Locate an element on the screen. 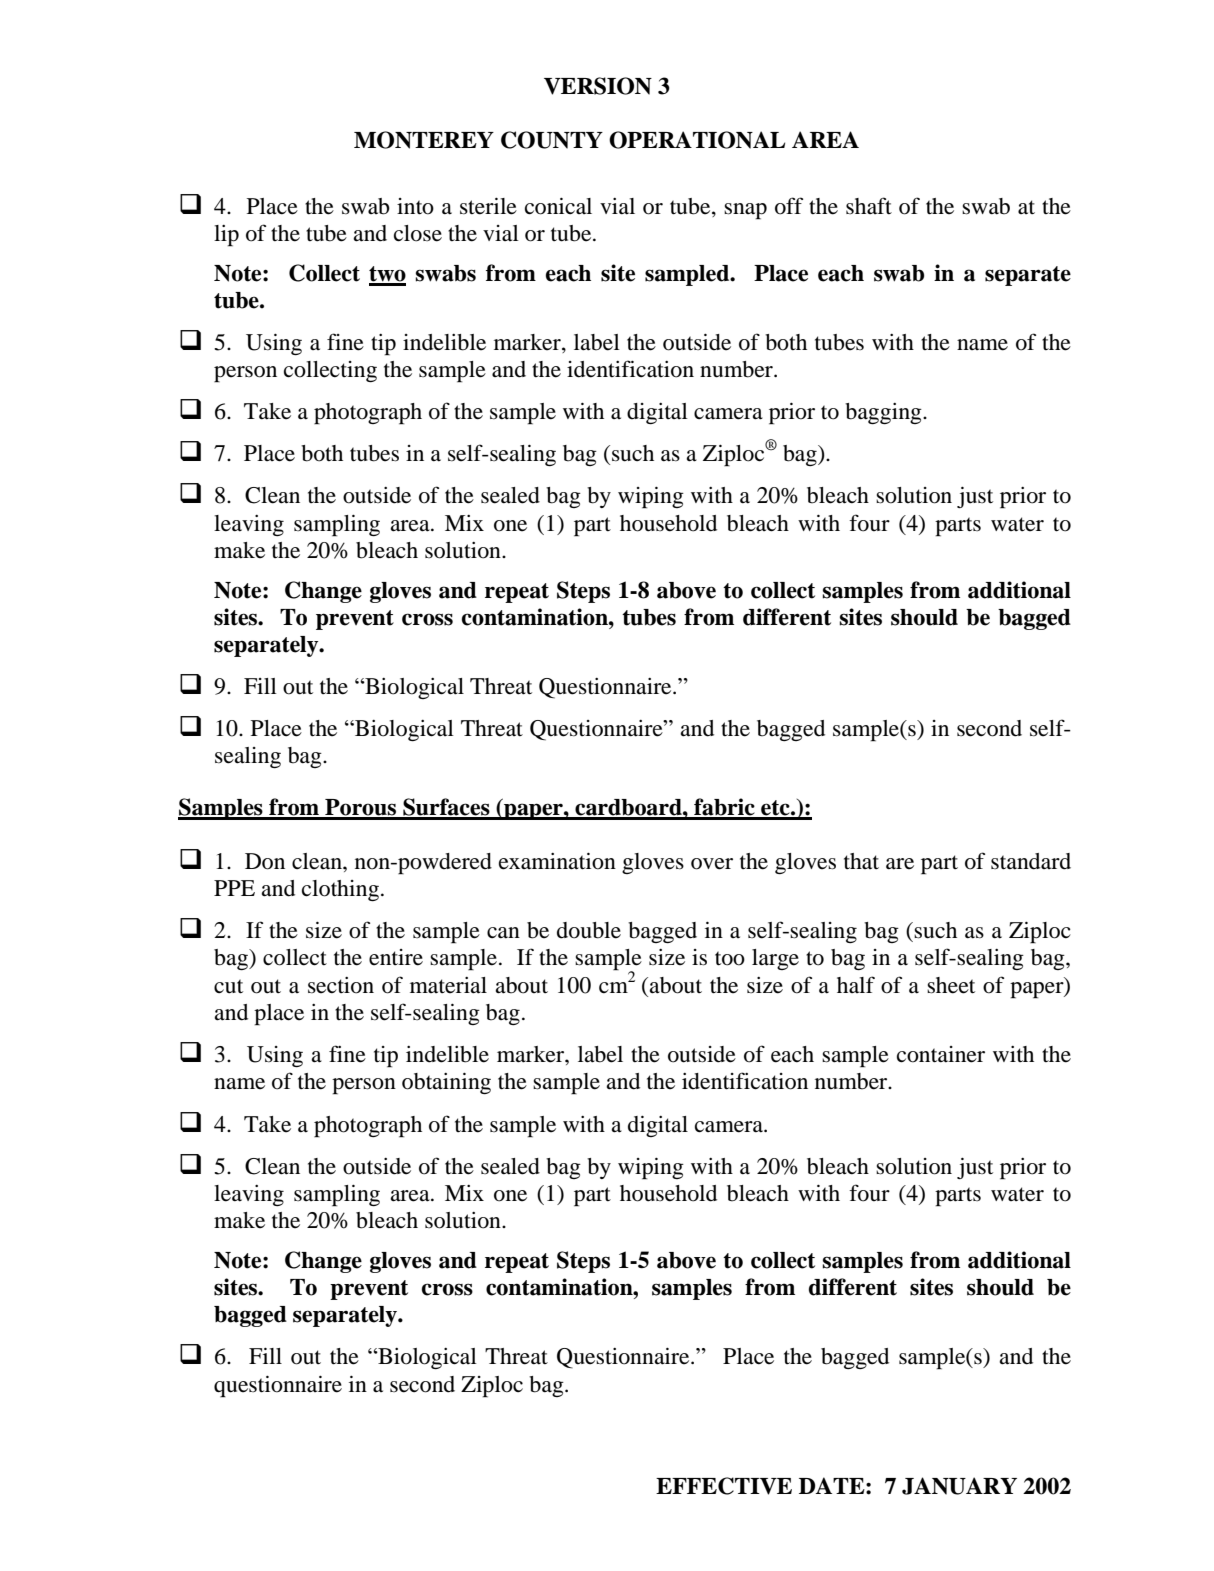 The image size is (1214, 1571). sheet is located at coordinates (951, 985).
